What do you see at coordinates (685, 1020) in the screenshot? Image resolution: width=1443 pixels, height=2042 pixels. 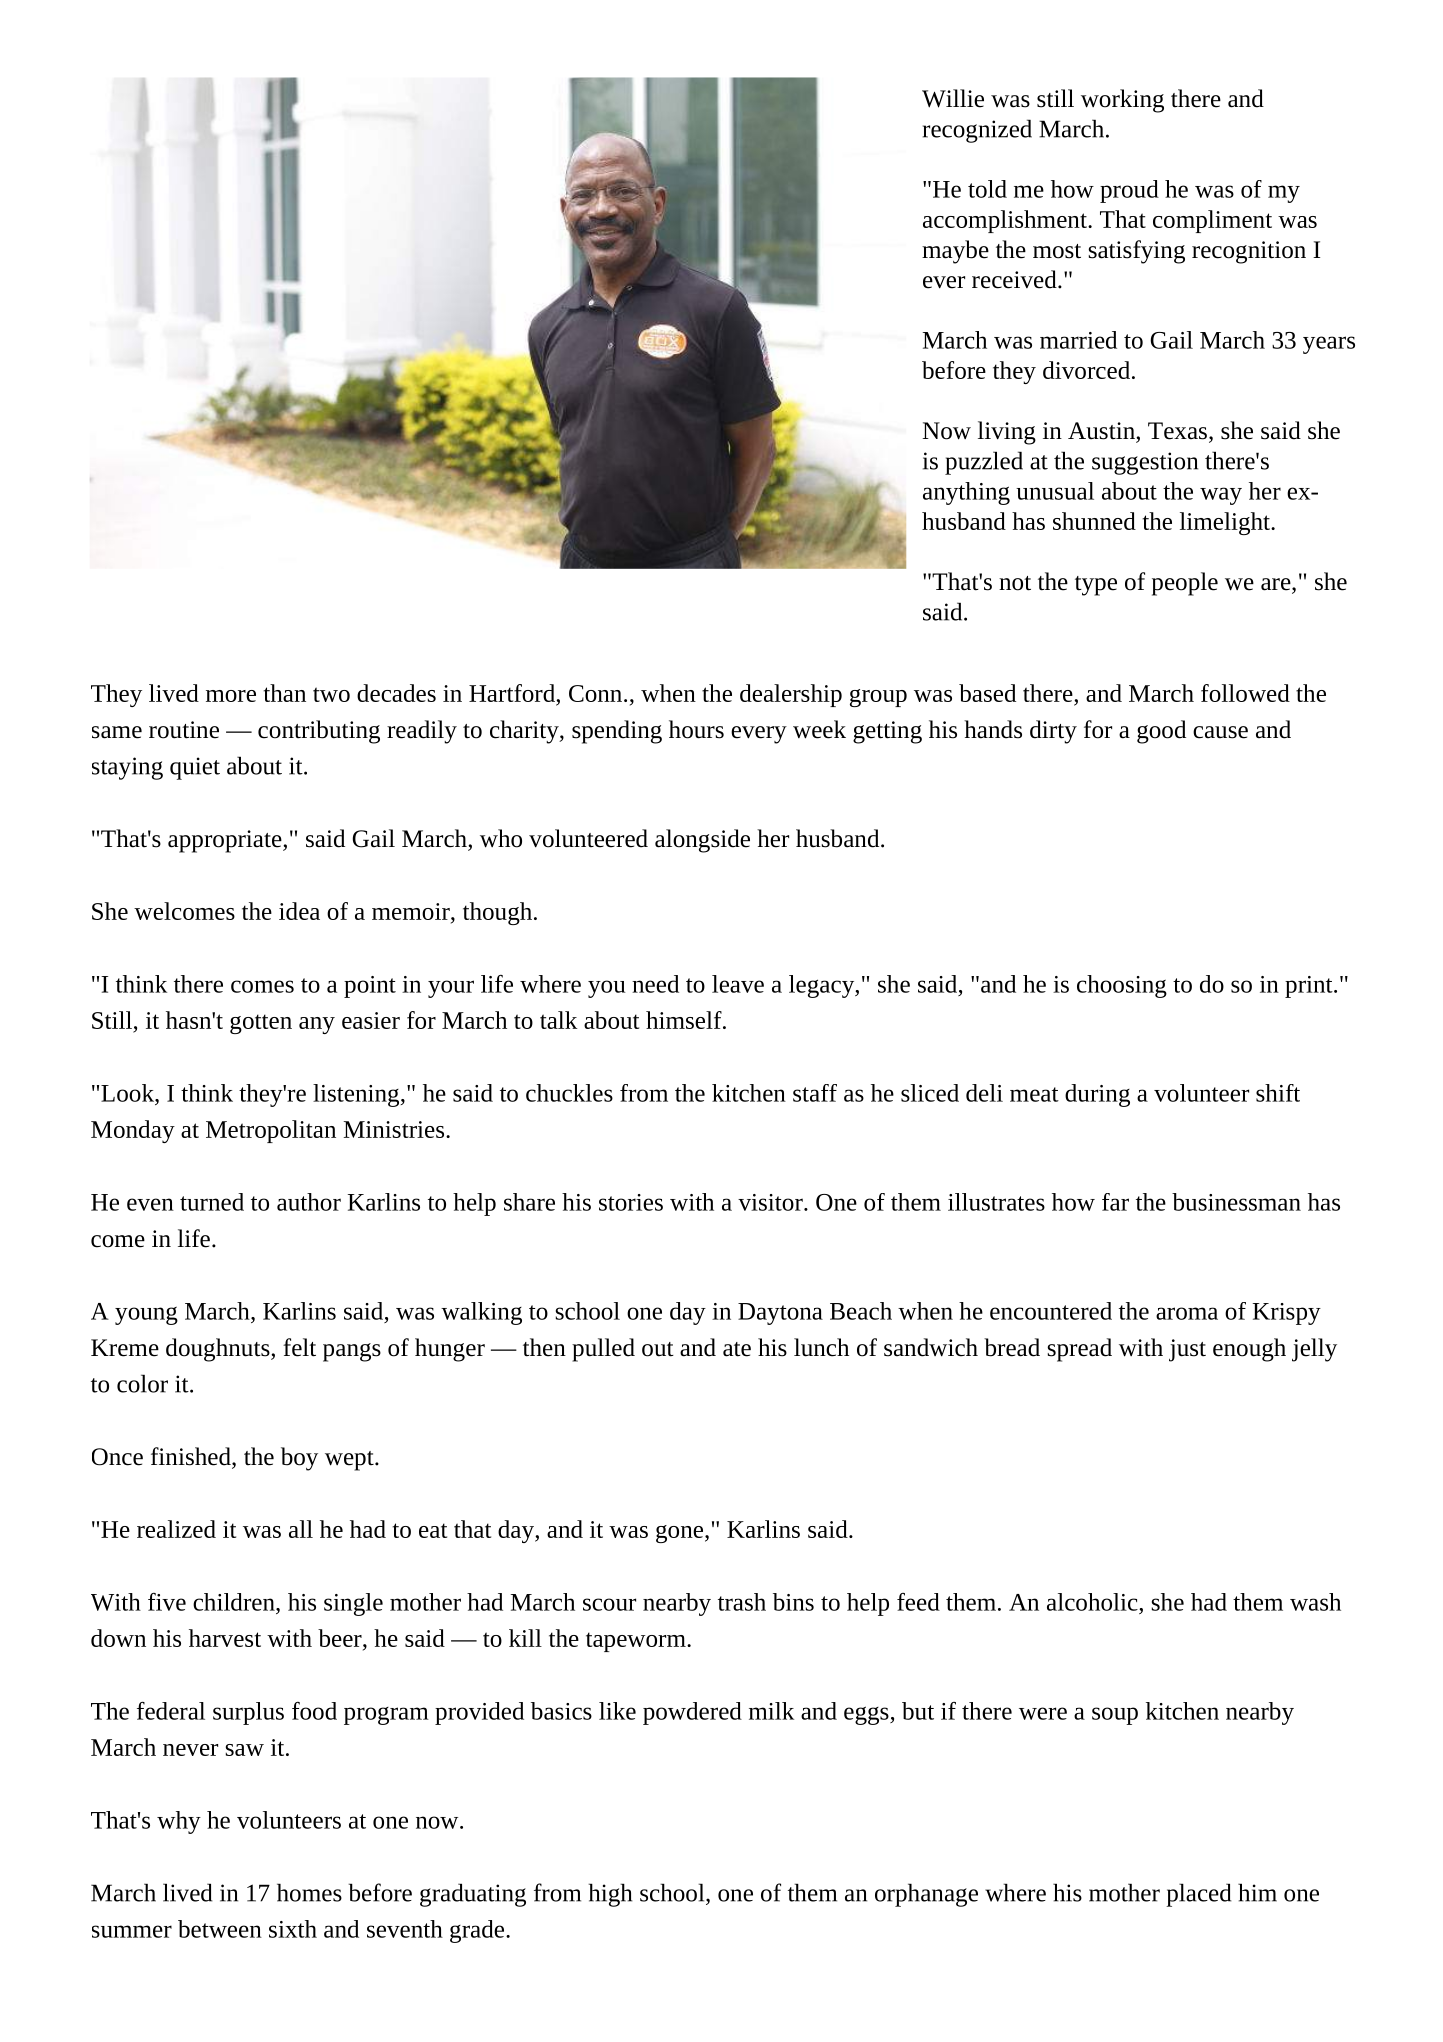 I see `himself` at bounding box center [685, 1020].
